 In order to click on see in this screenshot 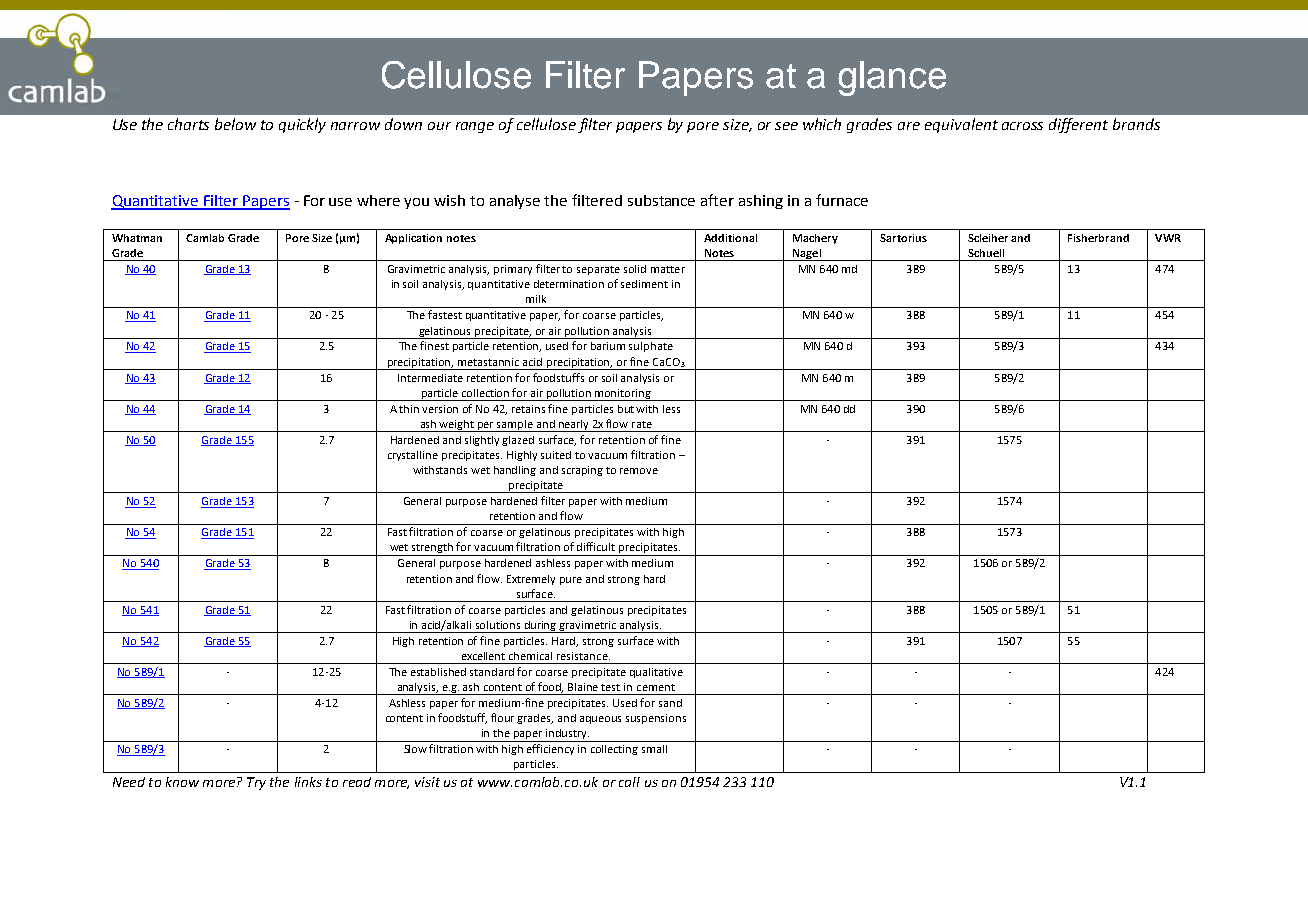, I will do `click(786, 126)`.
